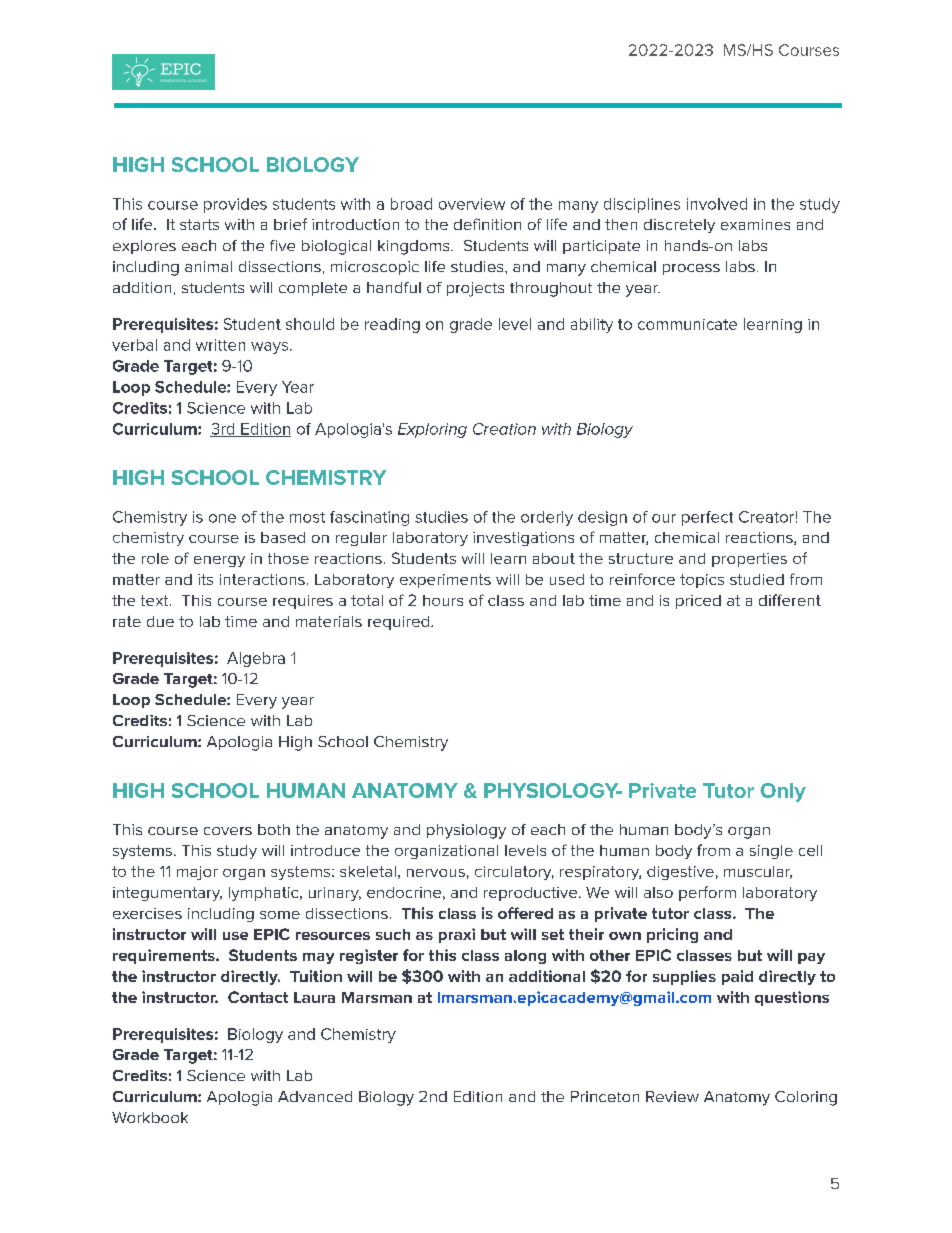 Image resolution: width=952 pixels, height=1233 pixels. I want to click on major, so click(197, 873).
